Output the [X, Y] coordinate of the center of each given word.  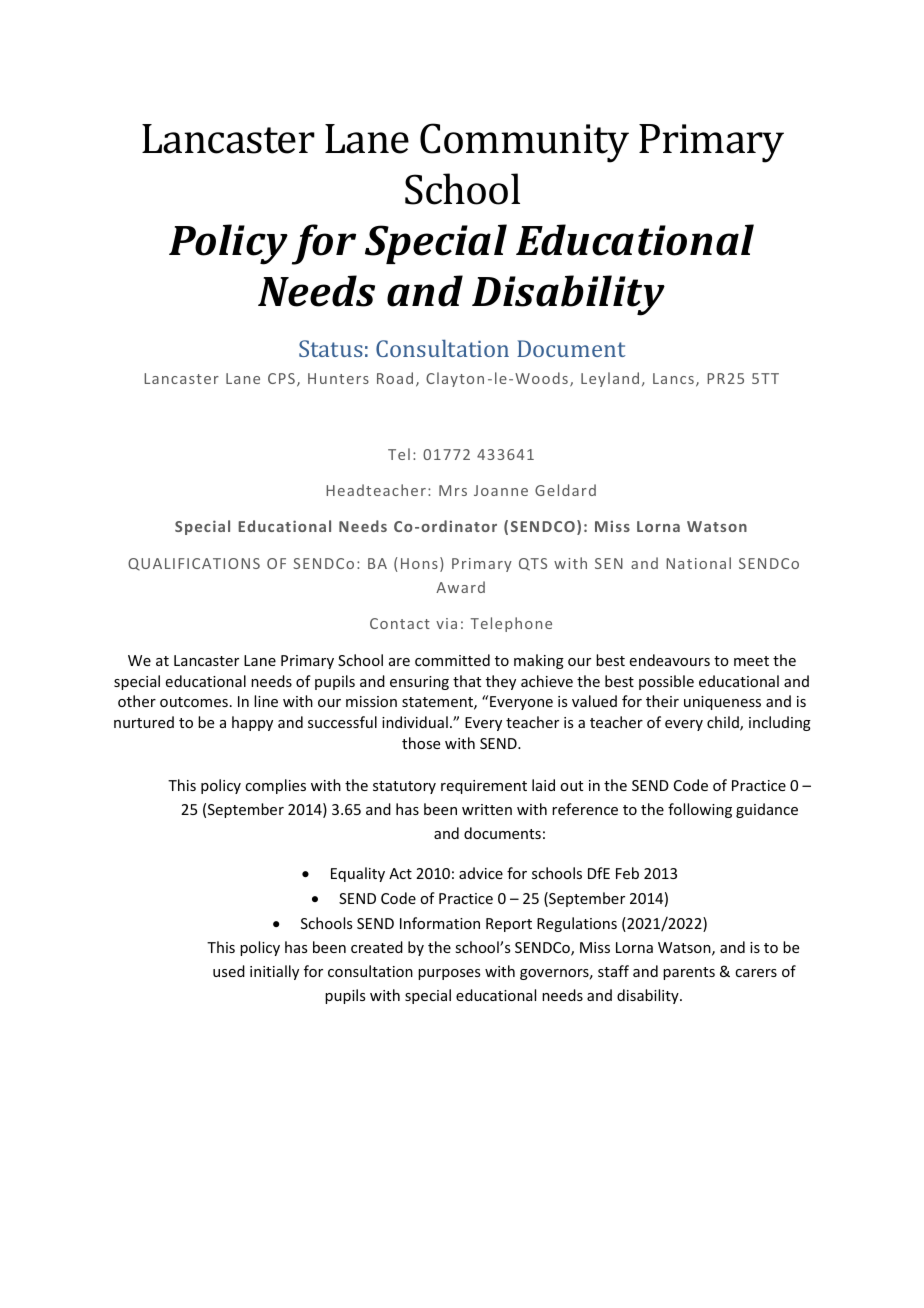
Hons [419, 563]
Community [524, 143]
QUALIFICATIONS [194, 564]
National [698, 563]
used [229, 971]
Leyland [610, 379]
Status [331, 348]
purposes [449, 974]
